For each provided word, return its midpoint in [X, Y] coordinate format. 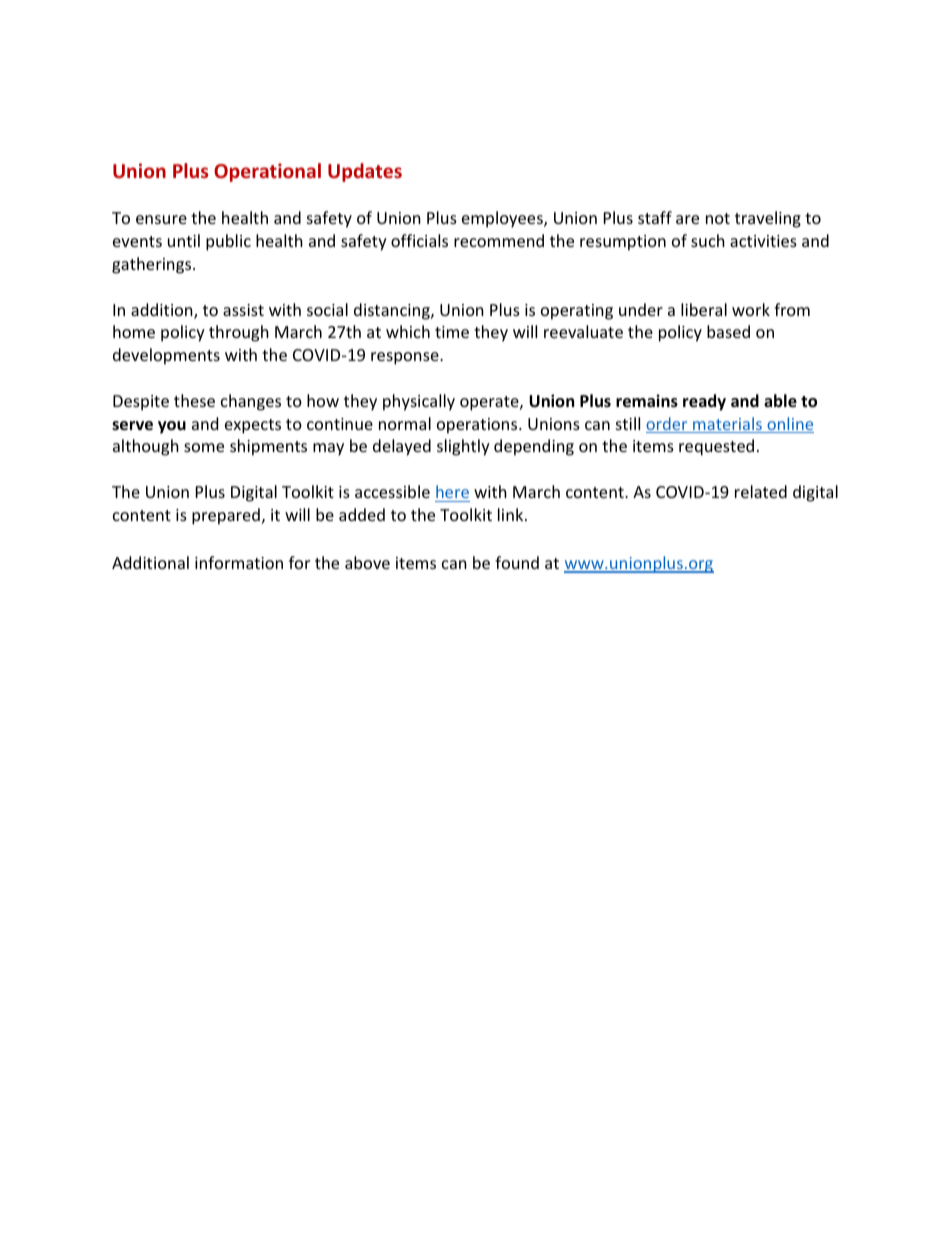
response [406, 358]
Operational [267, 172]
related [761, 491]
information [239, 562]
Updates [365, 172]
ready [704, 402]
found [517, 562]
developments [166, 356]
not [718, 218]
